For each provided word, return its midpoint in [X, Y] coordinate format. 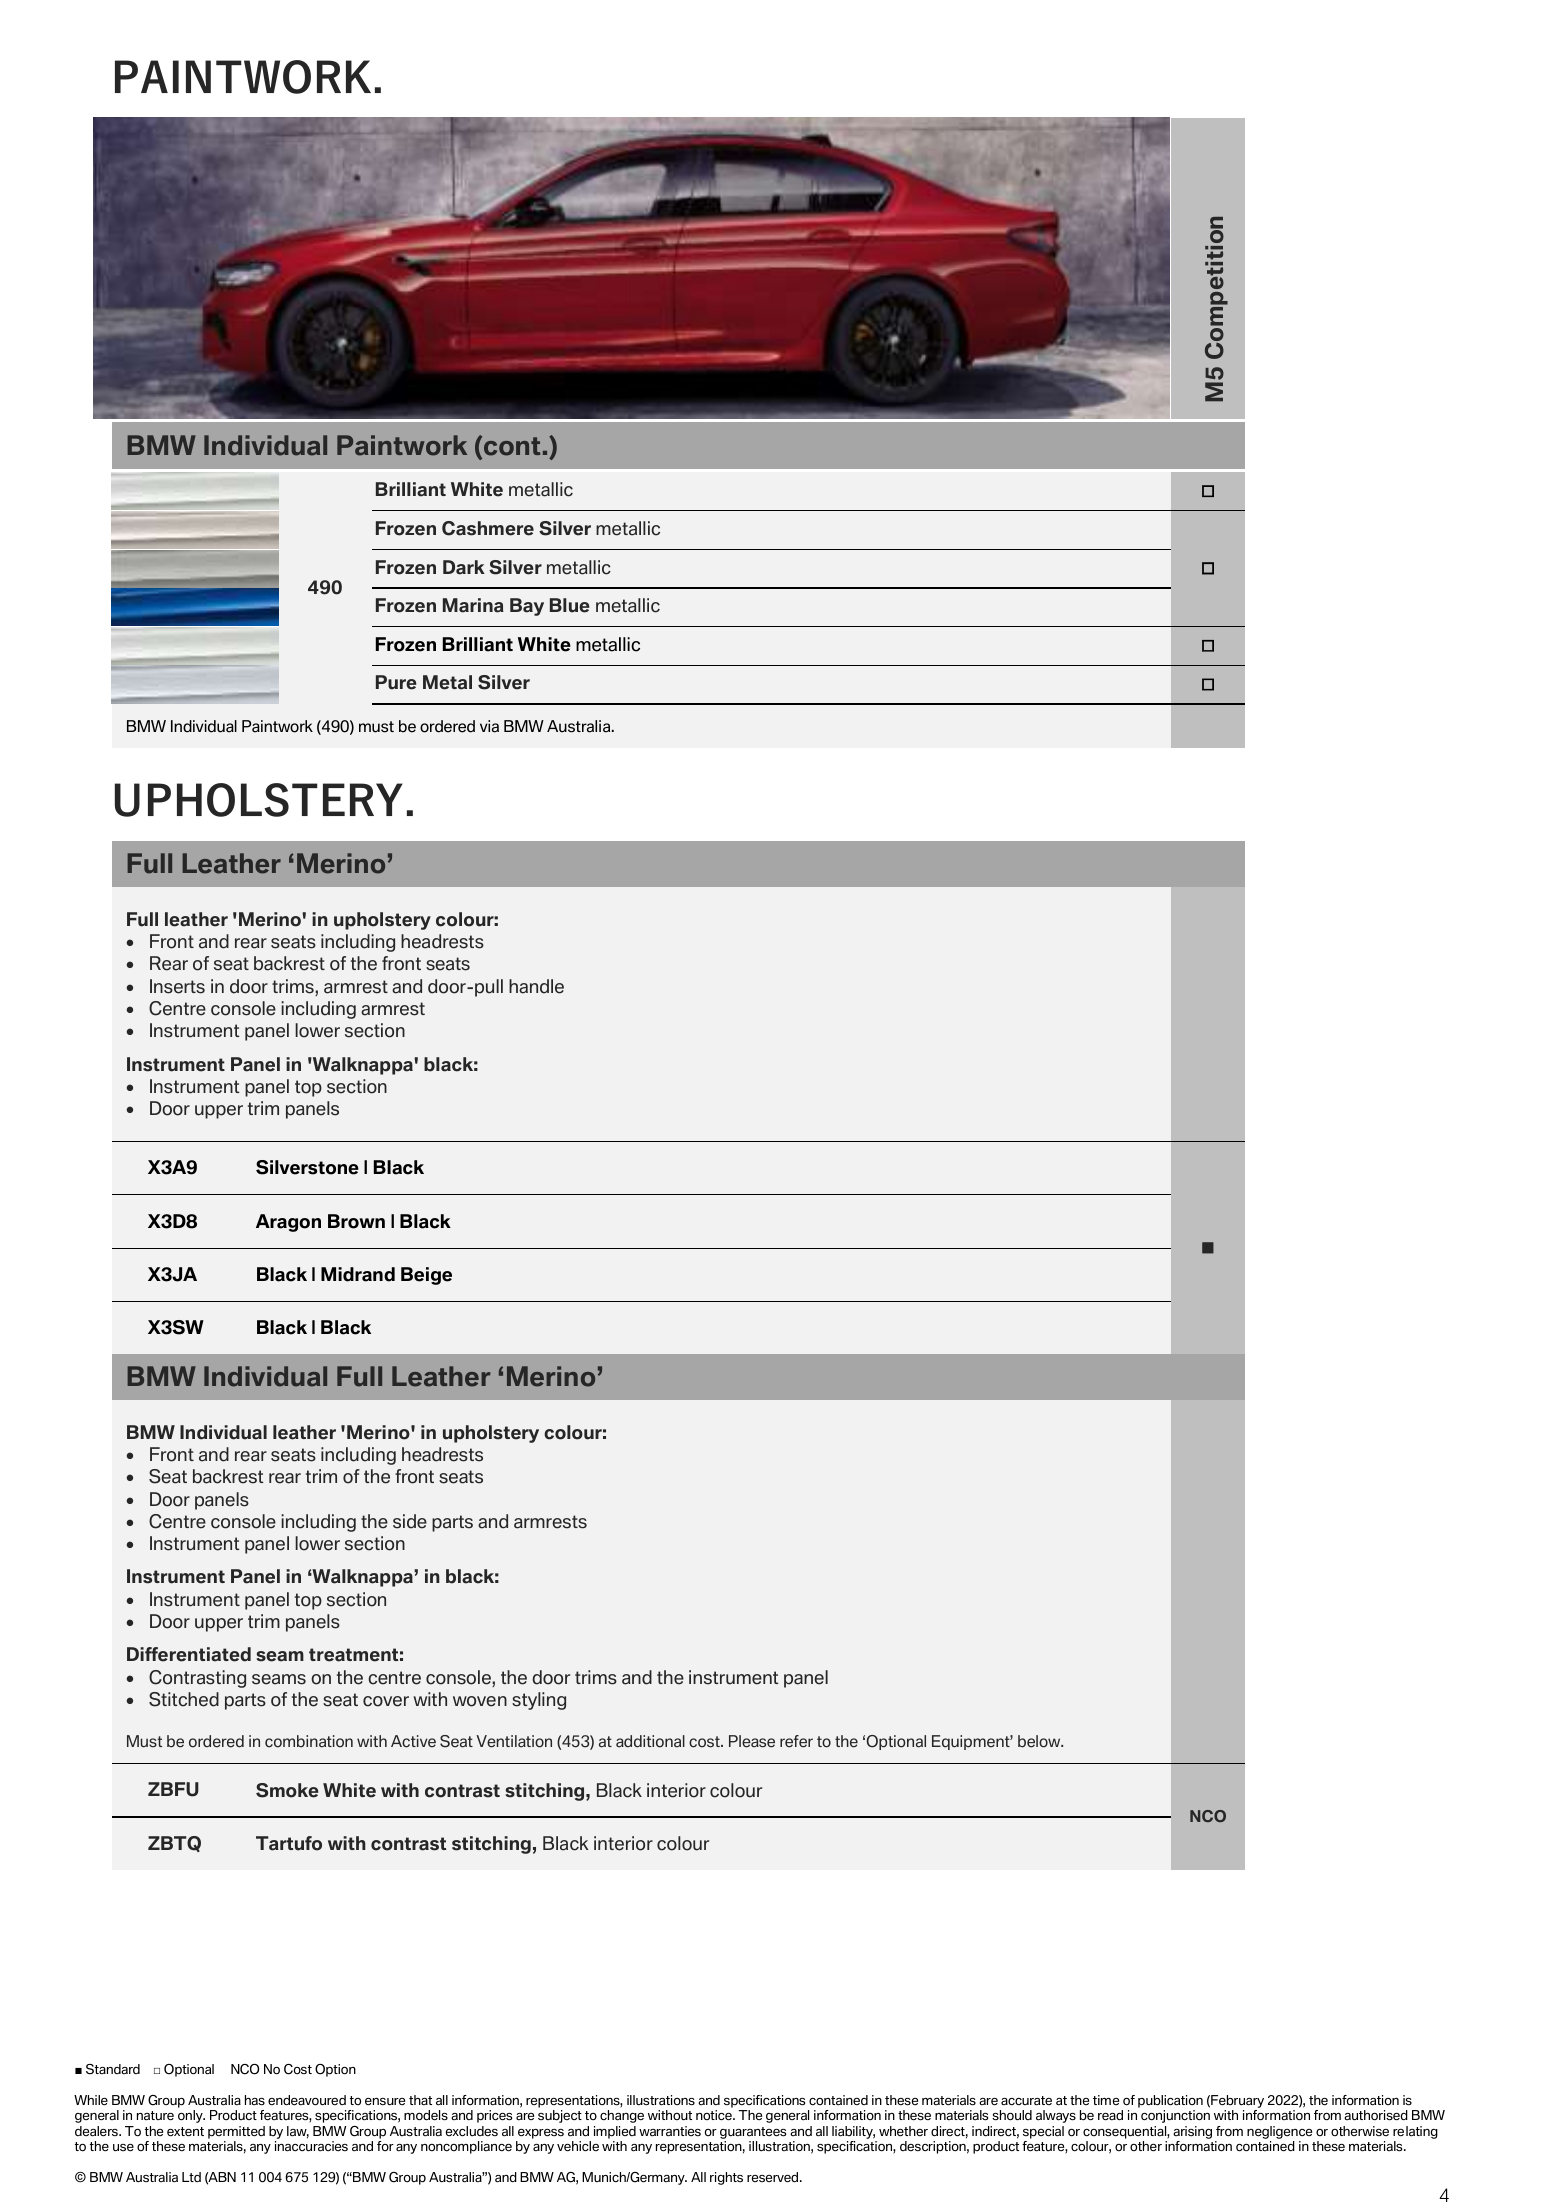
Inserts [177, 986]
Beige [426, 1276]
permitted [236, 2132]
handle [536, 986]
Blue [569, 605]
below [1040, 1741]
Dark [464, 567]
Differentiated [189, 1654]
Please [752, 1741]
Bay [527, 607]
